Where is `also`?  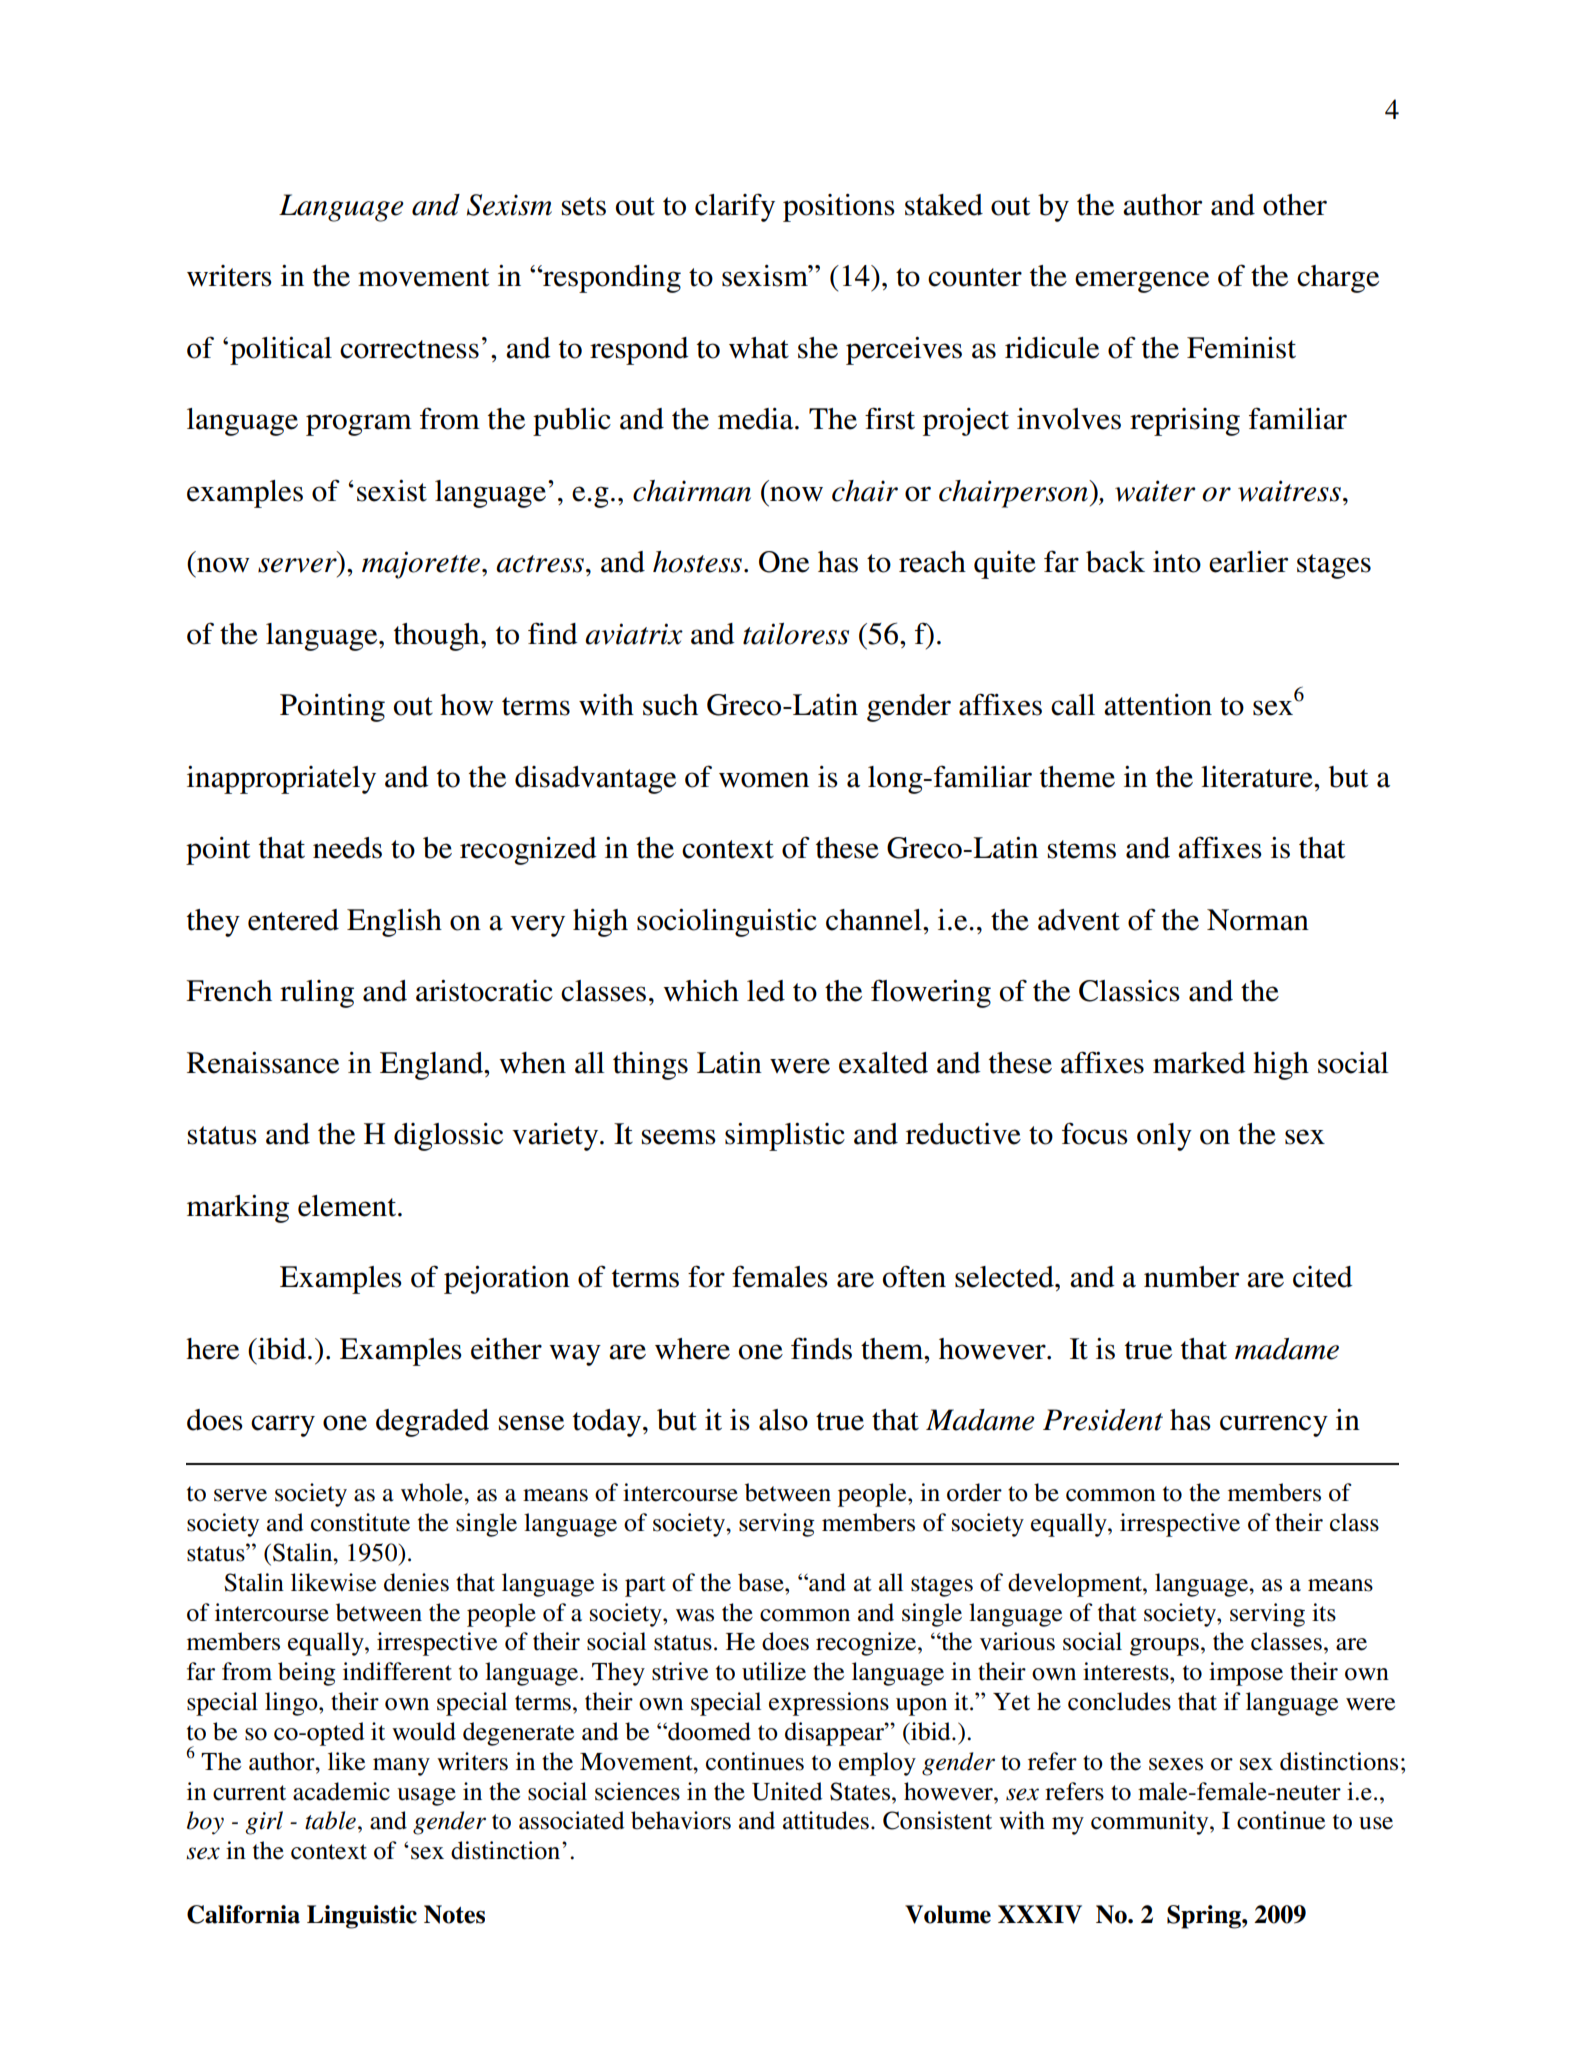 also is located at coordinates (783, 1420).
